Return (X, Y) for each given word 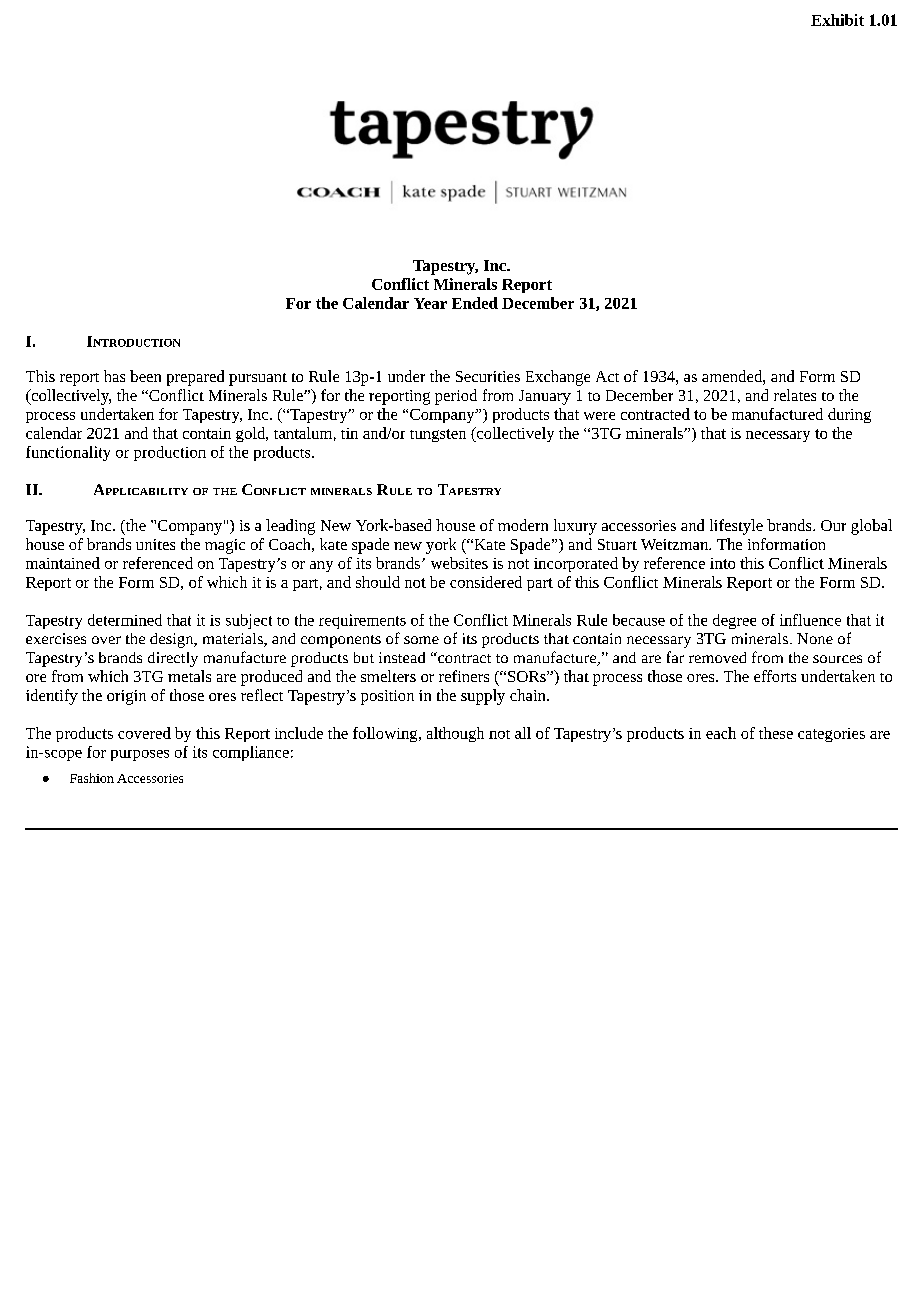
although (455, 734)
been (145, 376)
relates (795, 395)
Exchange (558, 378)
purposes (140, 755)
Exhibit (837, 20)
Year (430, 303)
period (456, 397)
